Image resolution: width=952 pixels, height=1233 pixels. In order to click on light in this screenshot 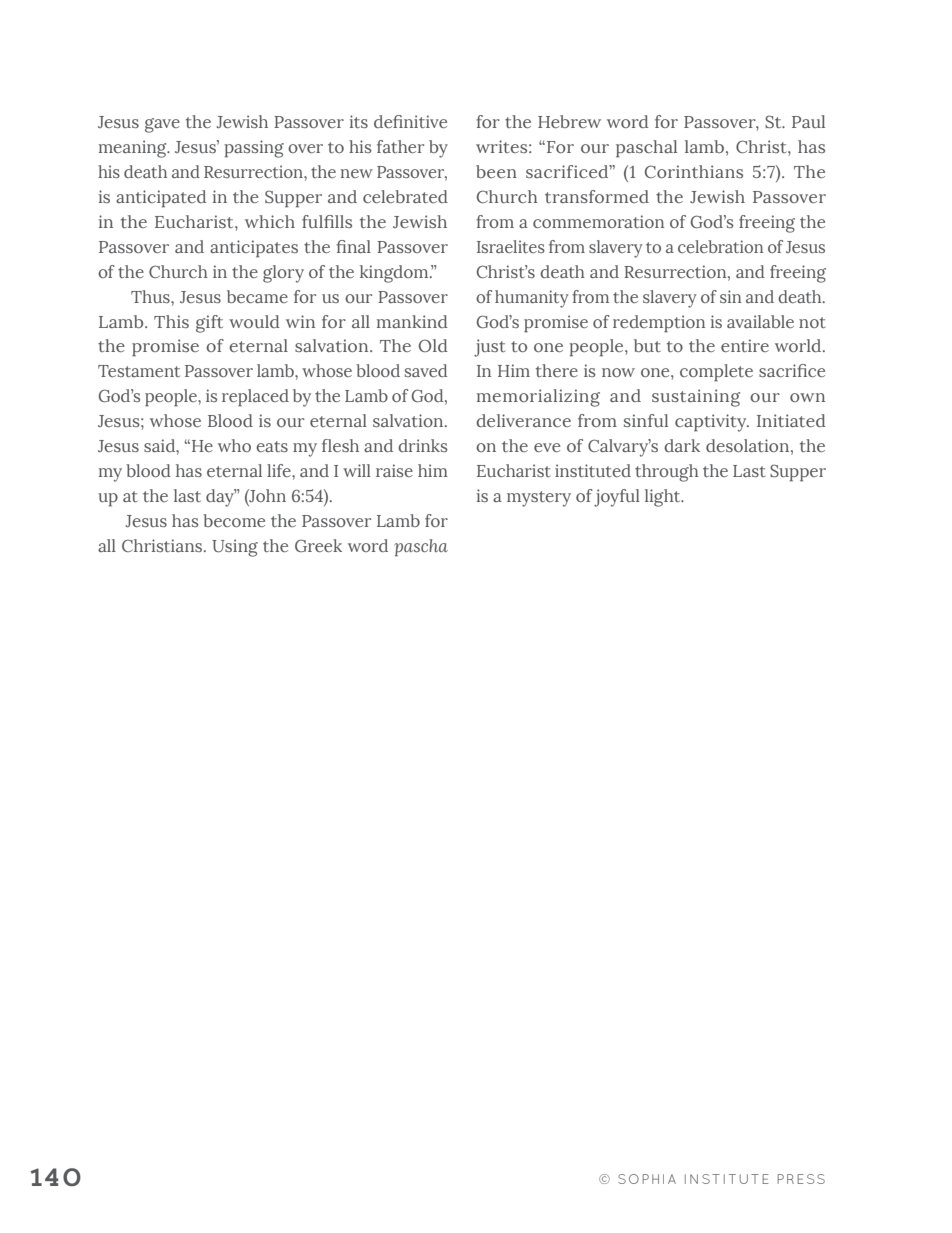, I will do `click(664, 498)`.
